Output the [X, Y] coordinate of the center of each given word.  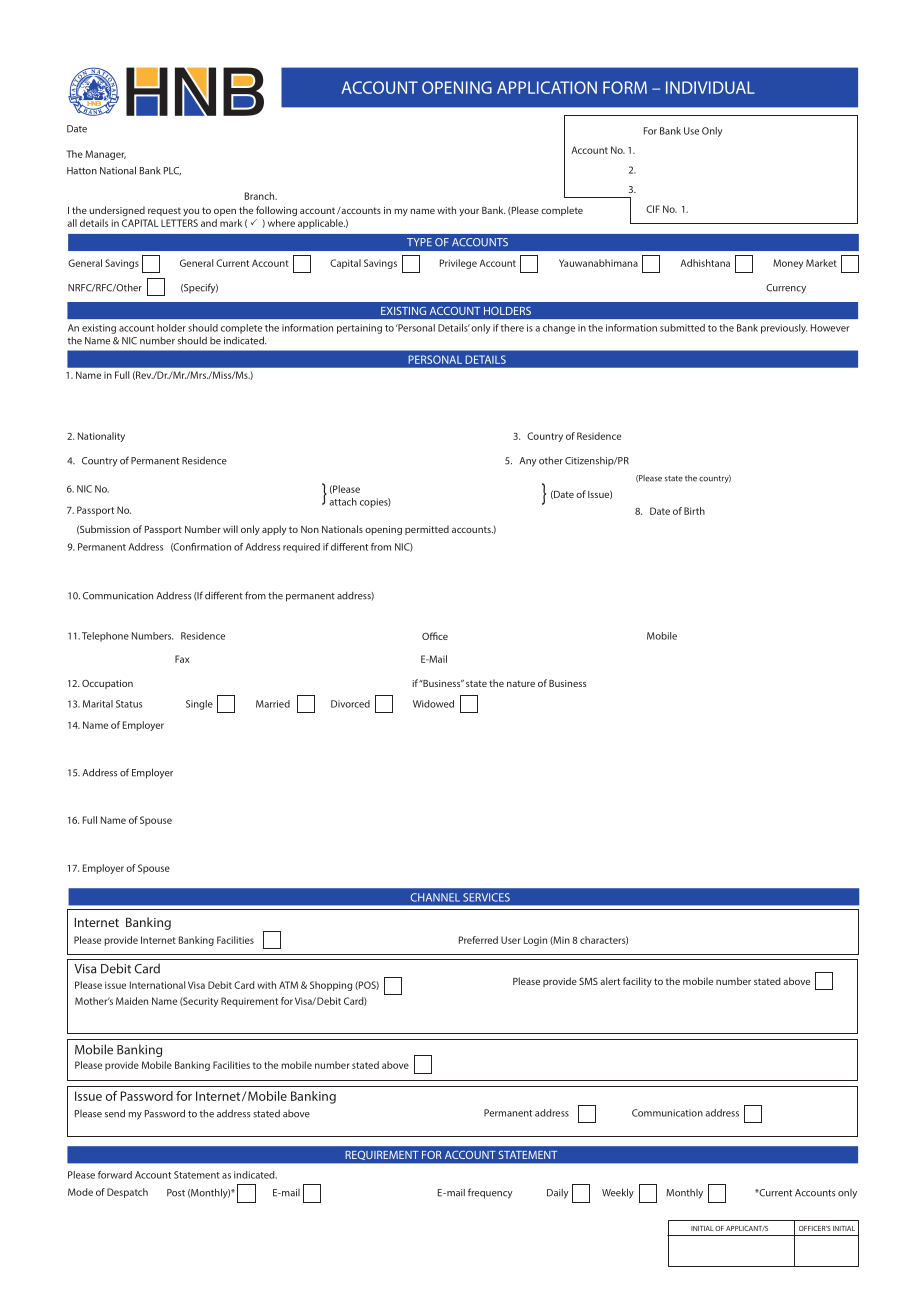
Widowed [433, 704]
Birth [694, 511]
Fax [182, 659]
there [512, 328]
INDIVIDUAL [710, 87]
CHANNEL [435, 897]
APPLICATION [547, 87]
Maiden [132, 1001]
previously [784, 329]
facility [637, 982]
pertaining [359, 329]
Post [176, 1193]
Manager [105, 155]
